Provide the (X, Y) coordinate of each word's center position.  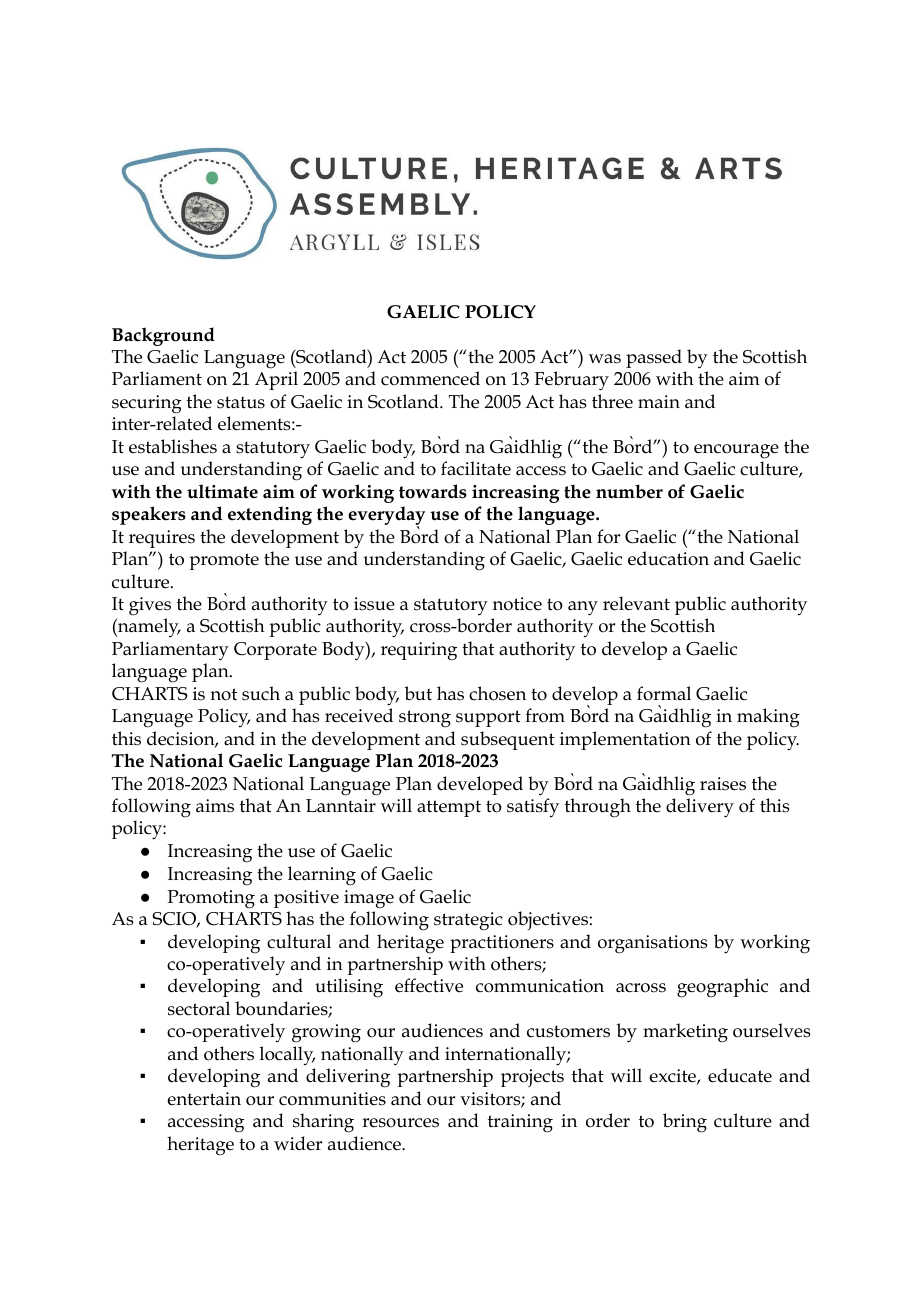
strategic (468, 921)
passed (654, 358)
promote (224, 561)
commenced (430, 378)
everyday (386, 517)
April (276, 380)
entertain (204, 1099)
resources (400, 1123)
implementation (625, 740)
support (488, 718)
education (668, 558)
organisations (653, 944)
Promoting (211, 899)
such (261, 693)
